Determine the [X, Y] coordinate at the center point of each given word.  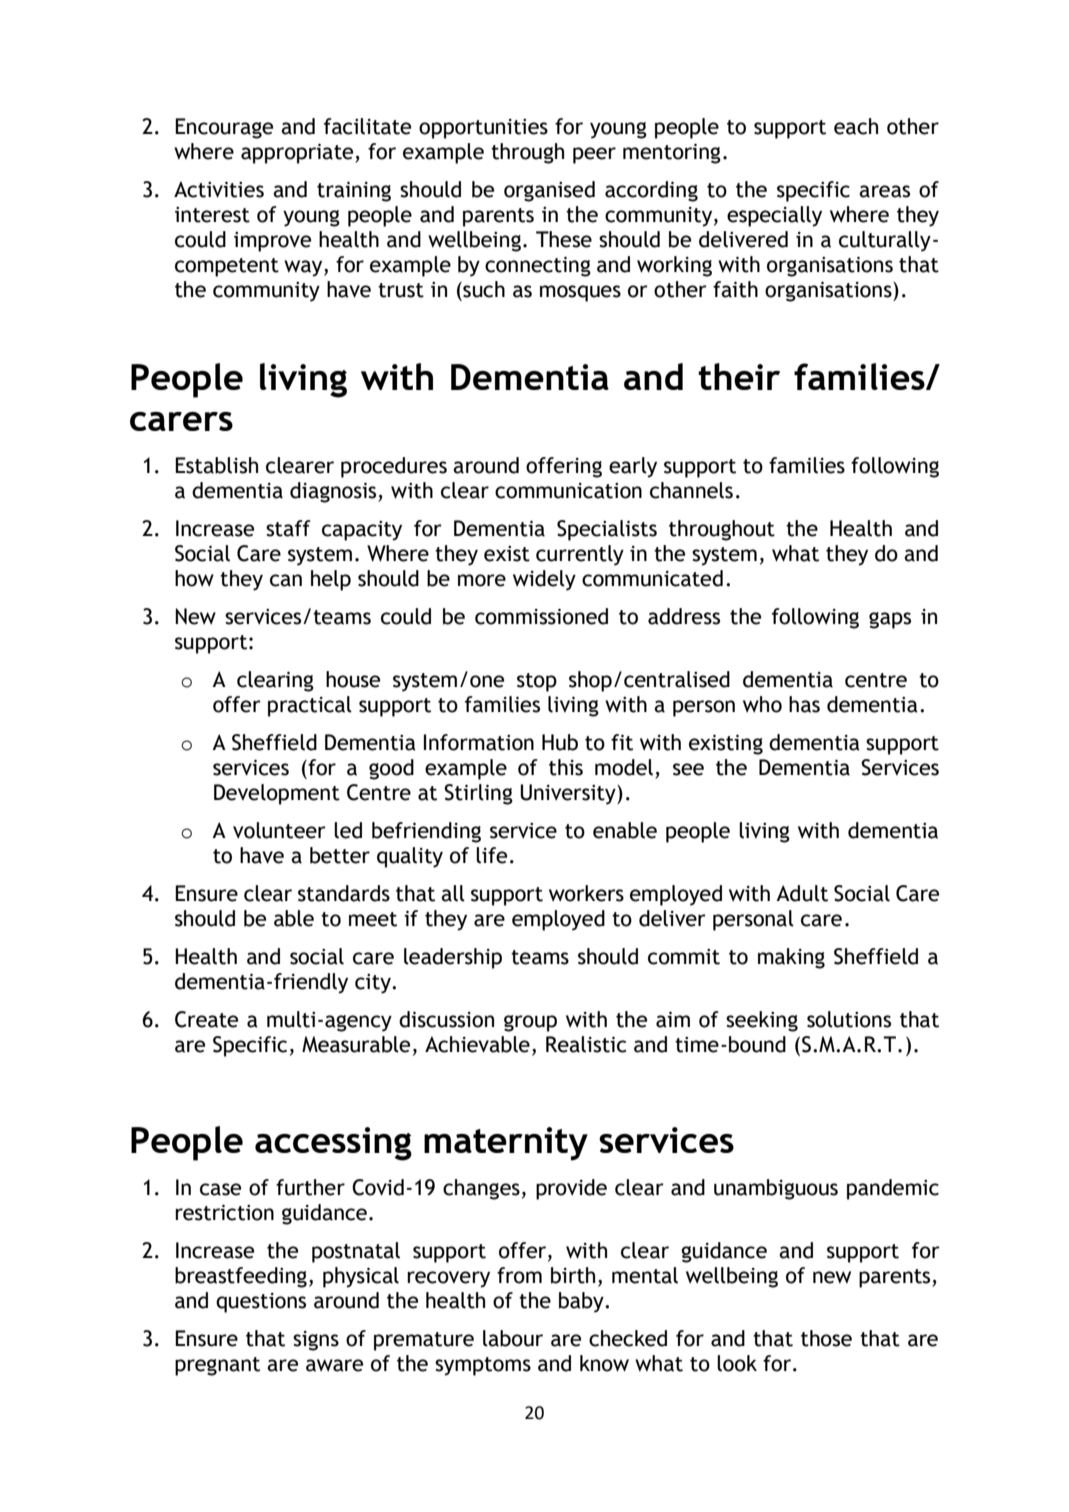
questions [261, 1303]
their [739, 376]
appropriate [298, 154]
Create [206, 1019]
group [530, 1023]
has [804, 704]
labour [513, 1338]
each [856, 126]
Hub [560, 742]
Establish [216, 465]
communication [568, 491]
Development [277, 794]
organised [549, 191]
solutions [849, 1019]
